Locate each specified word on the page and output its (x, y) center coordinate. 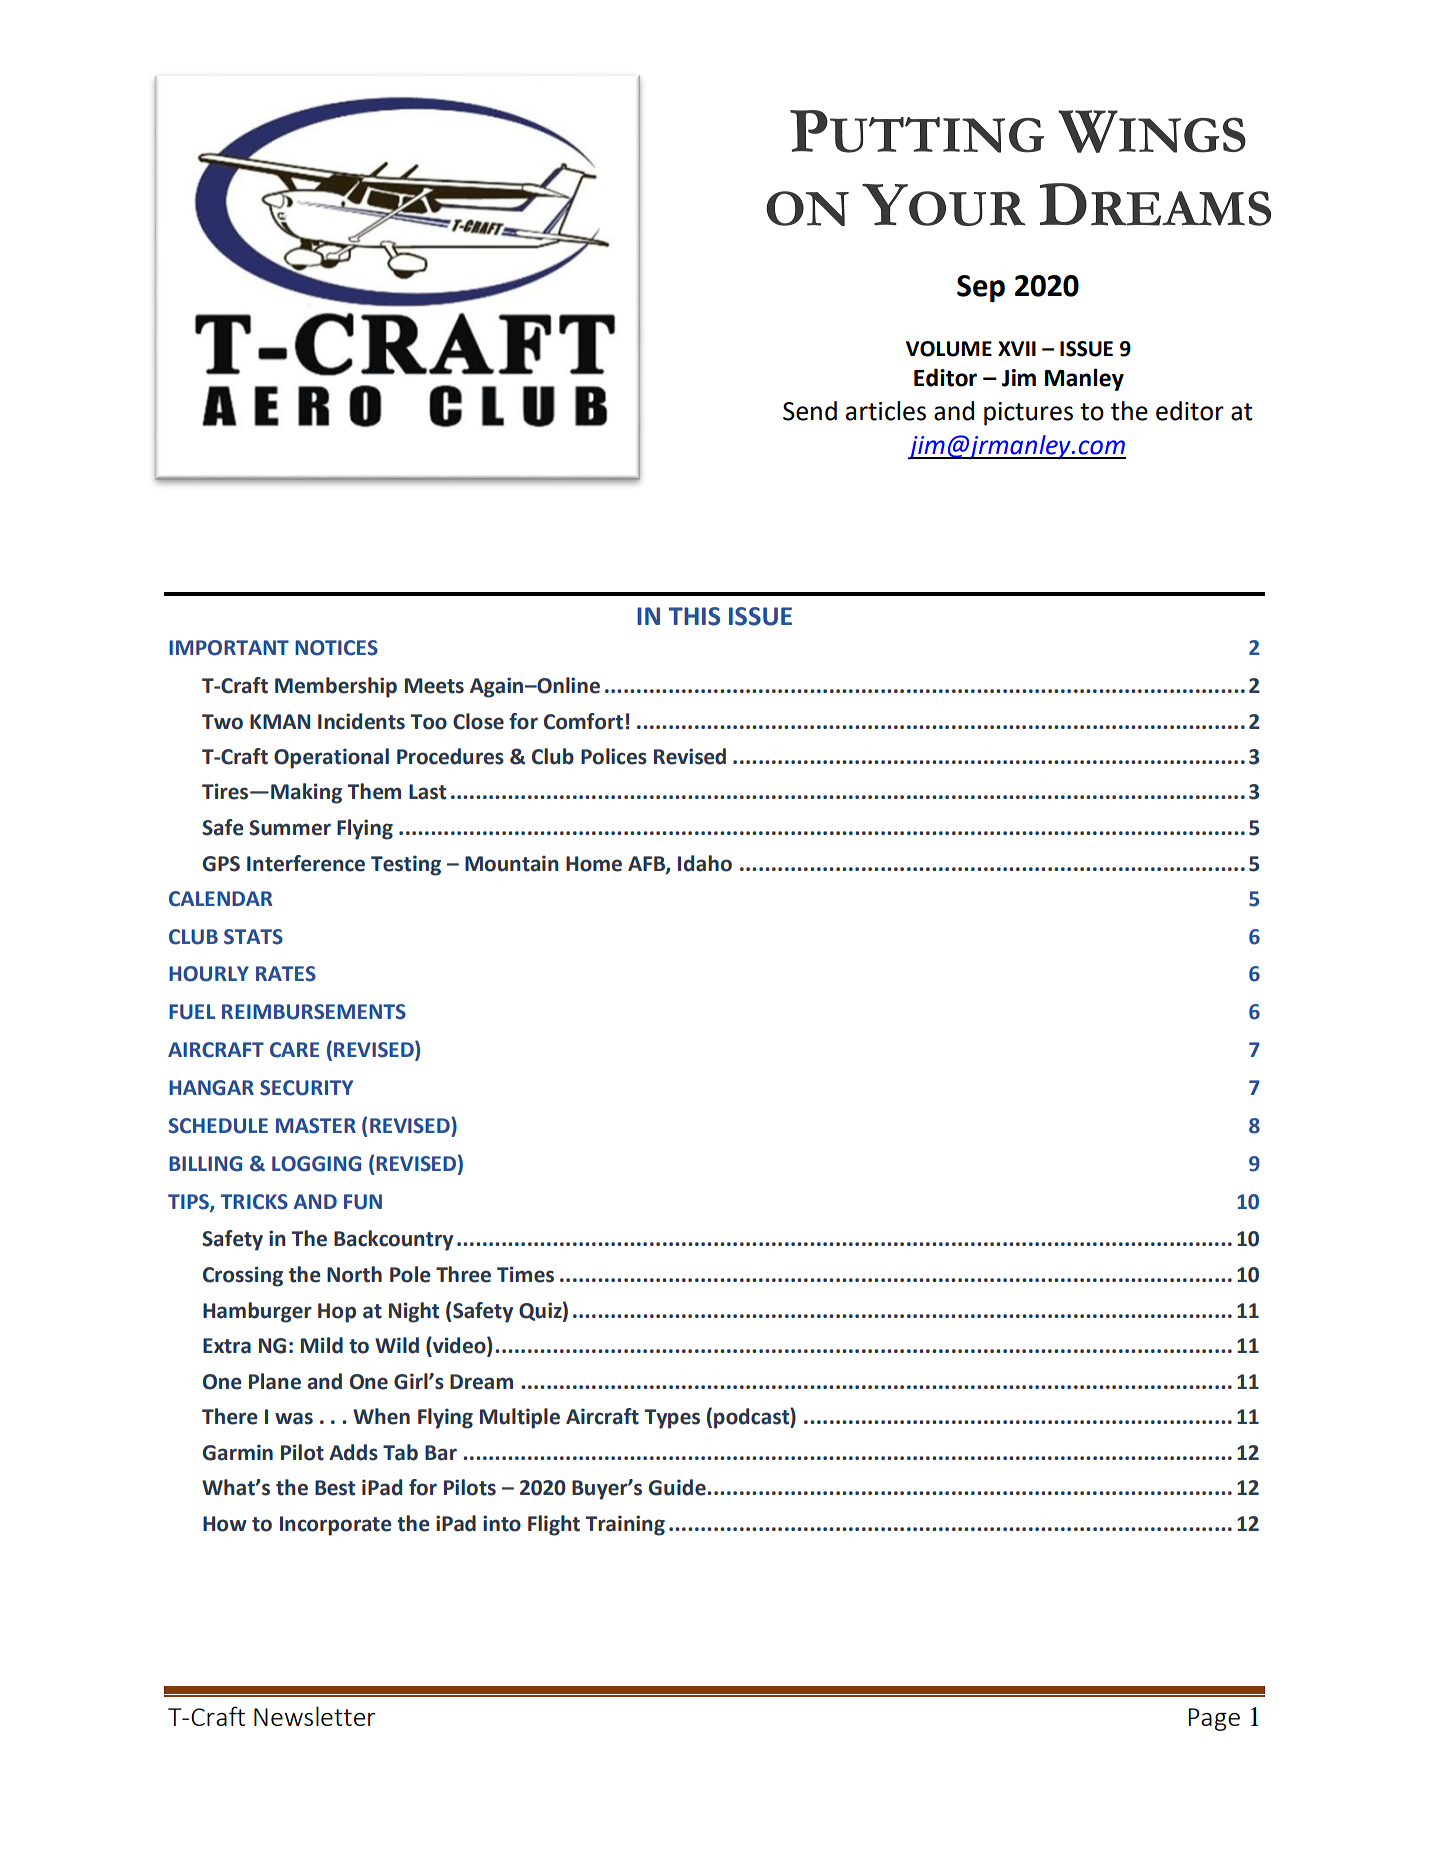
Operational (331, 758)
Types (672, 1419)
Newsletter (315, 1716)
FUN (363, 1202)
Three (463, 1274)
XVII (1017, 348)
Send (810, 411)
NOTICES (336, 648)
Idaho (705, 863)
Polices (614, 756)
